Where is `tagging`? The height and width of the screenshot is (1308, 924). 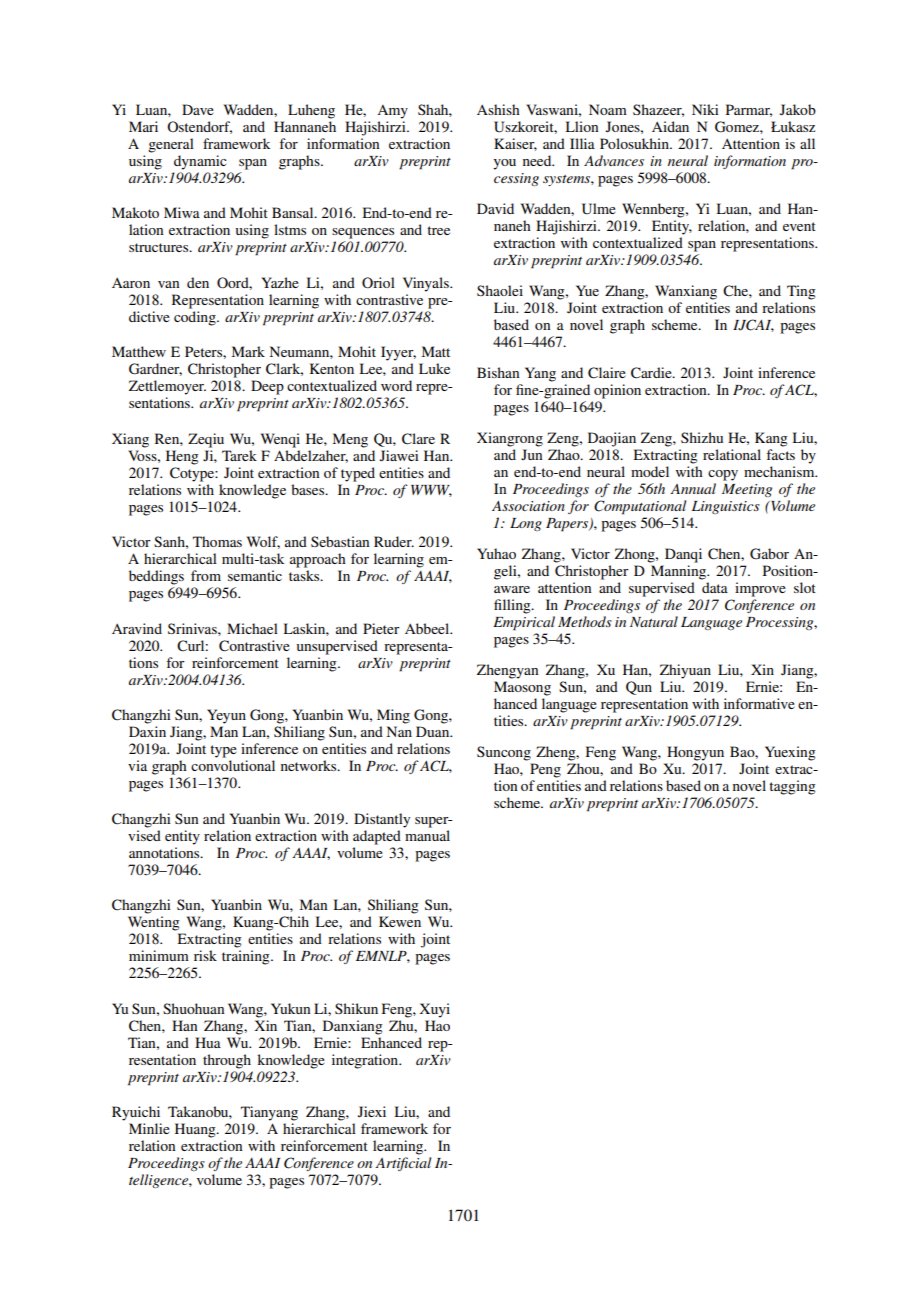 tagging is located at coordinates (792, 787).
